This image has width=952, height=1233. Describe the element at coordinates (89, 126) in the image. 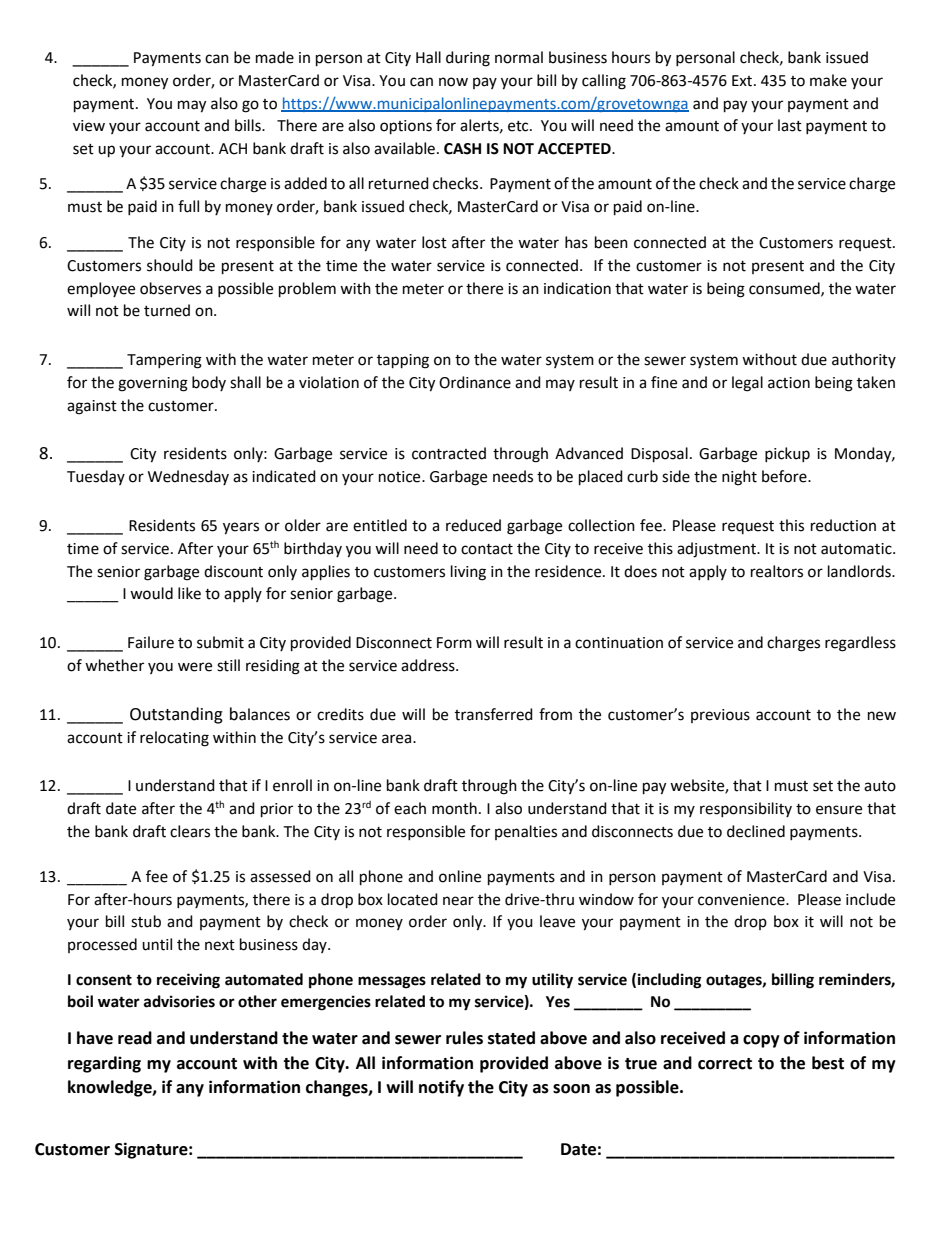

I see `view` at that location.
